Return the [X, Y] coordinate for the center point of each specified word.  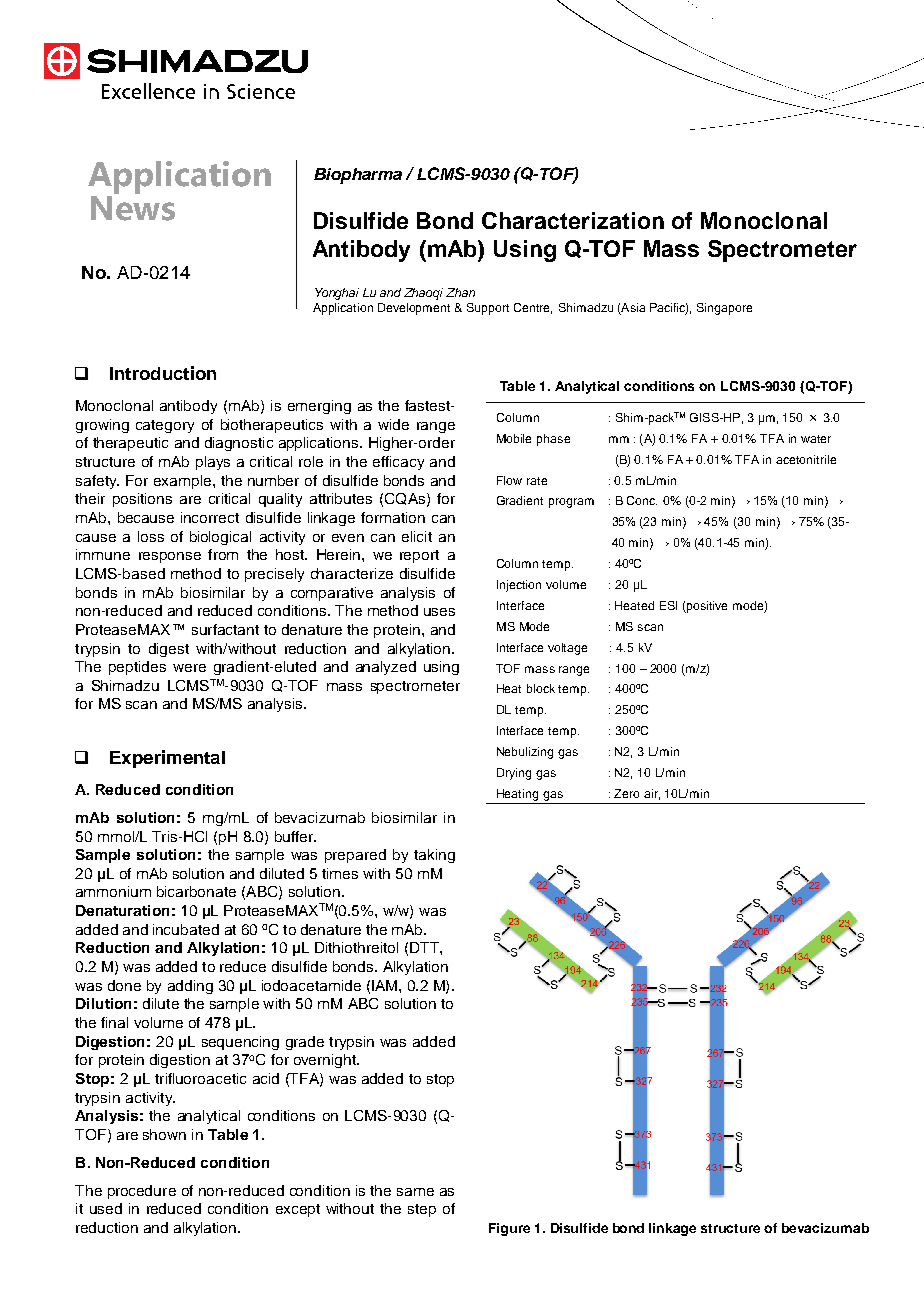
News [133, 208]
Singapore [724, 309]
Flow [509, 480]
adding [190, 987]
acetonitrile [806, 459]
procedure [142, 1192]
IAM [386, 985]
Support [488, 309]
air [652, 794]
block [541, 688]
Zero [626, 793]
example [184, 482]
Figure [509, 1229]
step [422, 1210]
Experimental [167, 759]
